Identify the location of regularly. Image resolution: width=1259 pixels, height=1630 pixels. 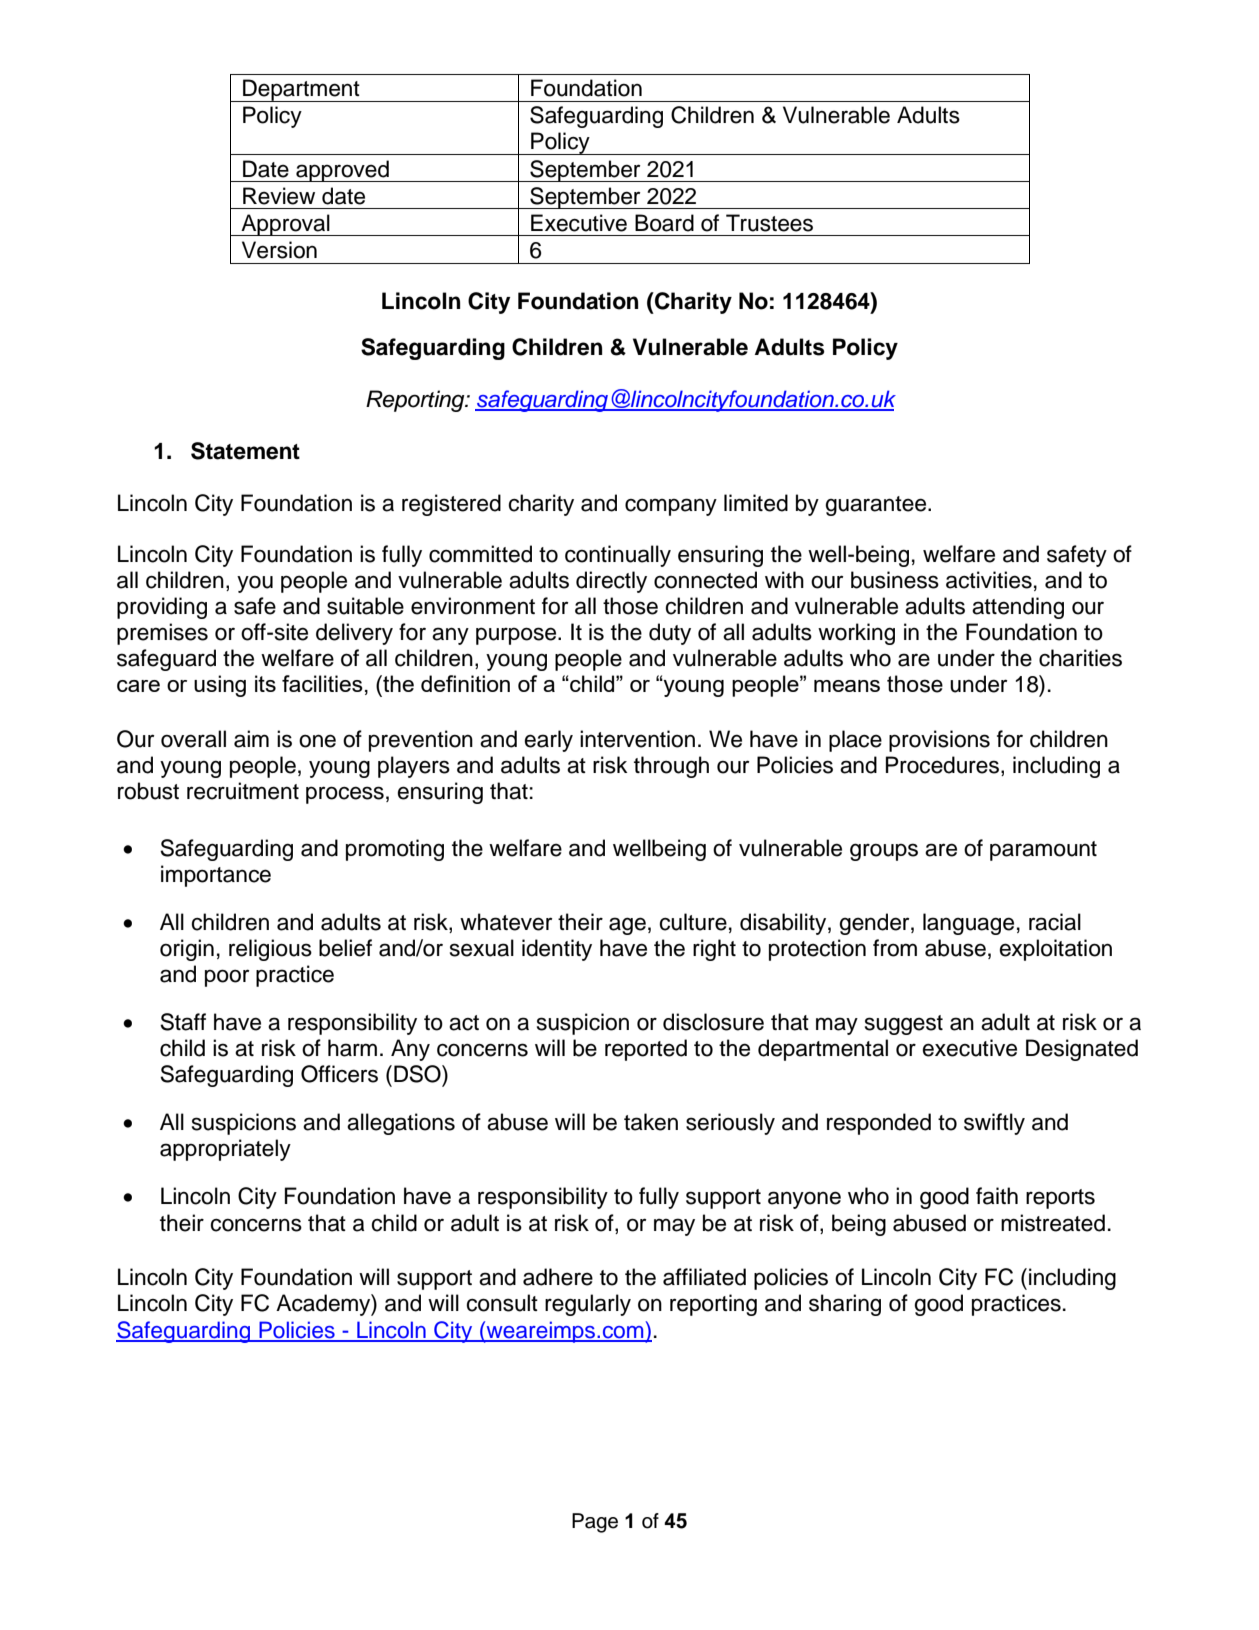
(588, 1305).
